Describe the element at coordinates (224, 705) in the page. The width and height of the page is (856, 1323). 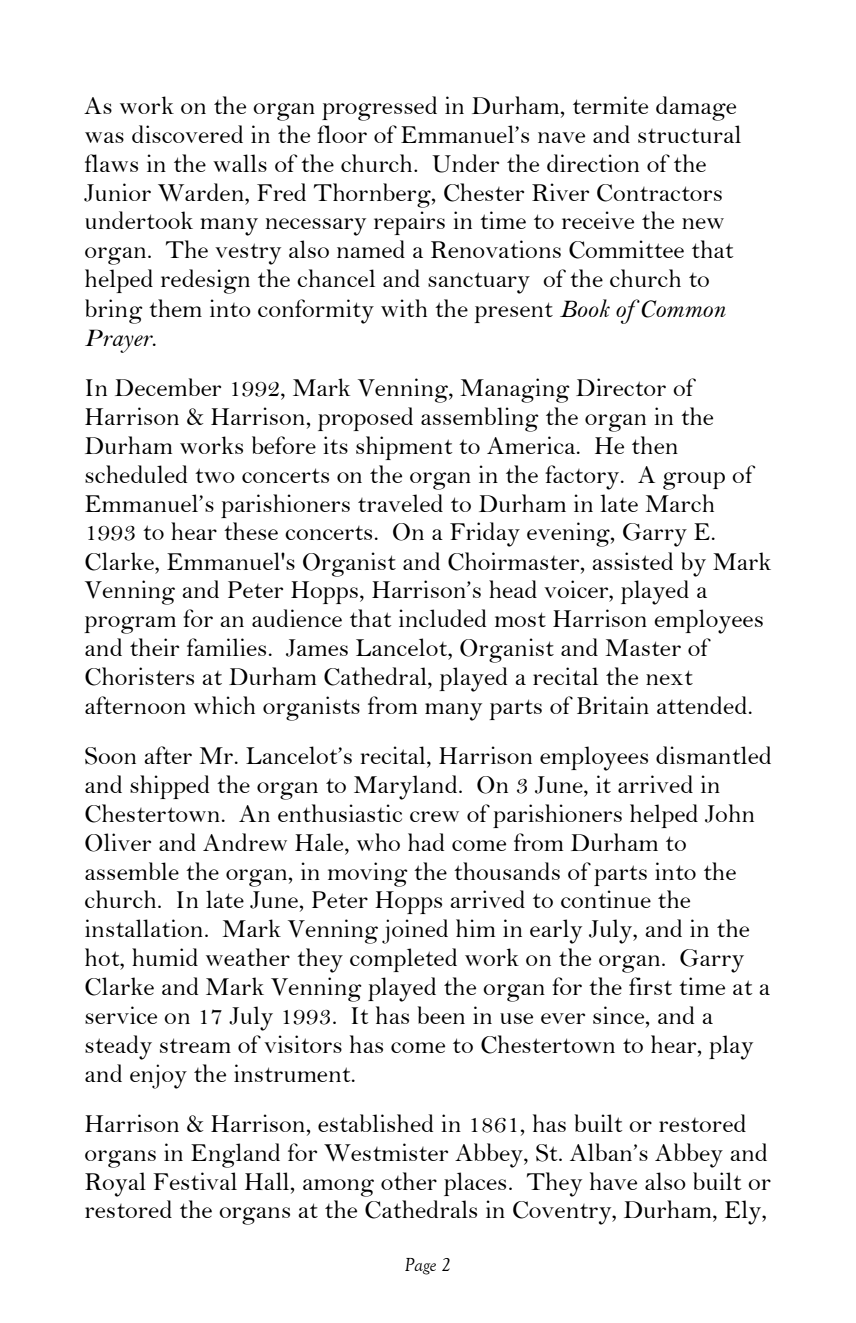
I see `which` at that location.
